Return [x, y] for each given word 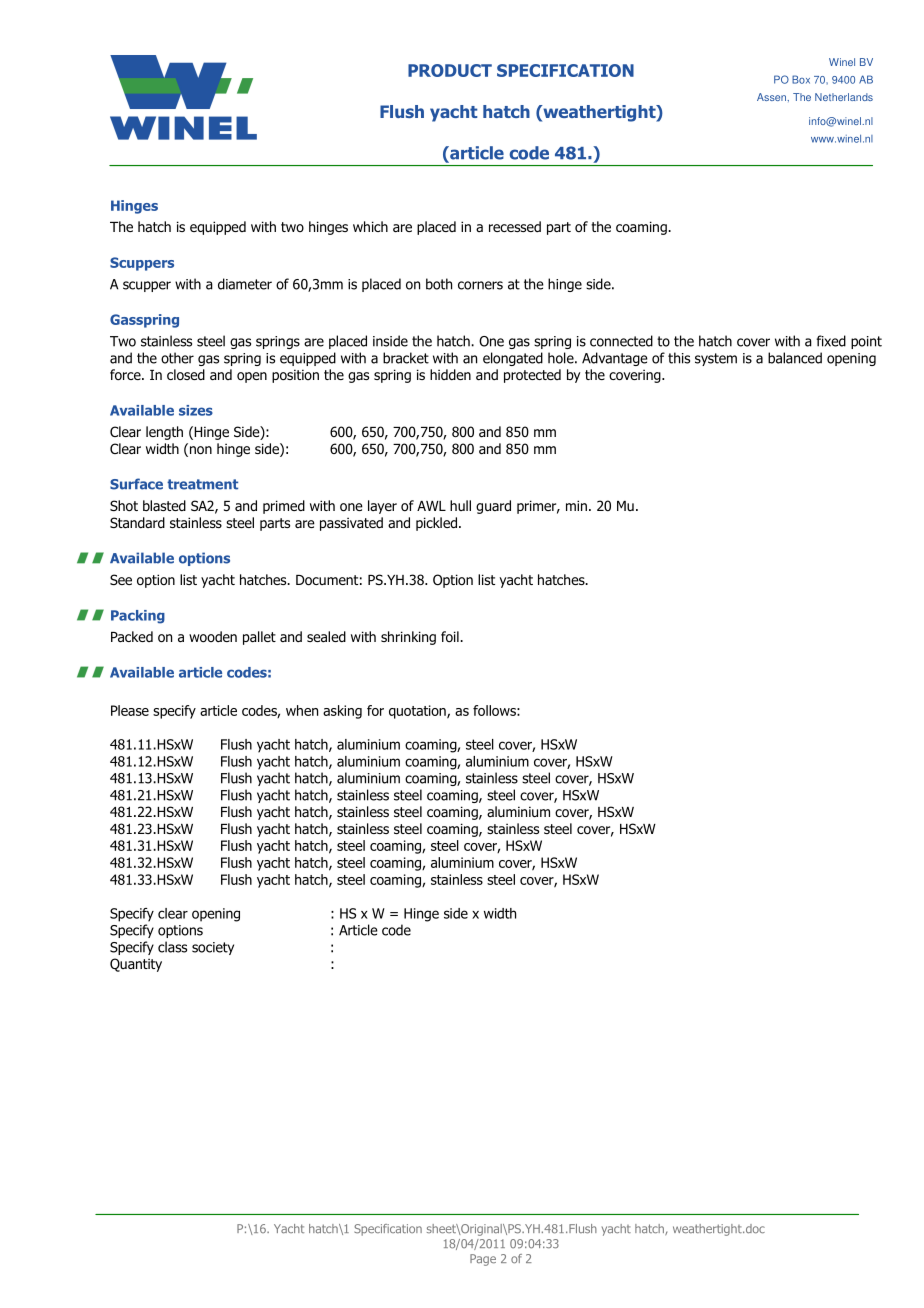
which [370, 226]
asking [342, 712]
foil [451, 637]
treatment [202, 484]
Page [483, 1260]
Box [801, 79]
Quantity [136, 965]
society [213, 948]
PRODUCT [450, 70]
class [172, 947]
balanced [795, 358]
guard [493, 507]
